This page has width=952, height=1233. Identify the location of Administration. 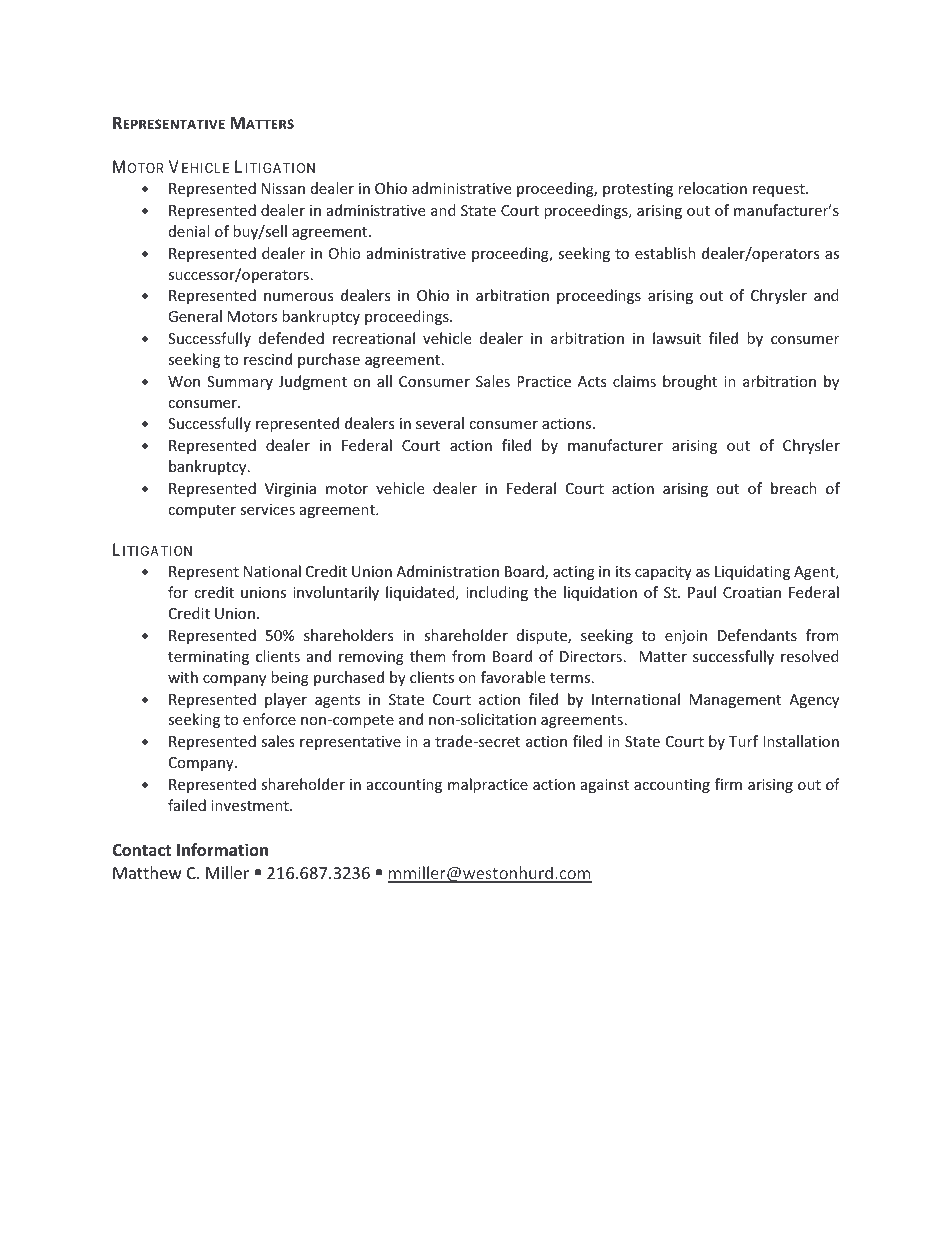
(447, 571).
